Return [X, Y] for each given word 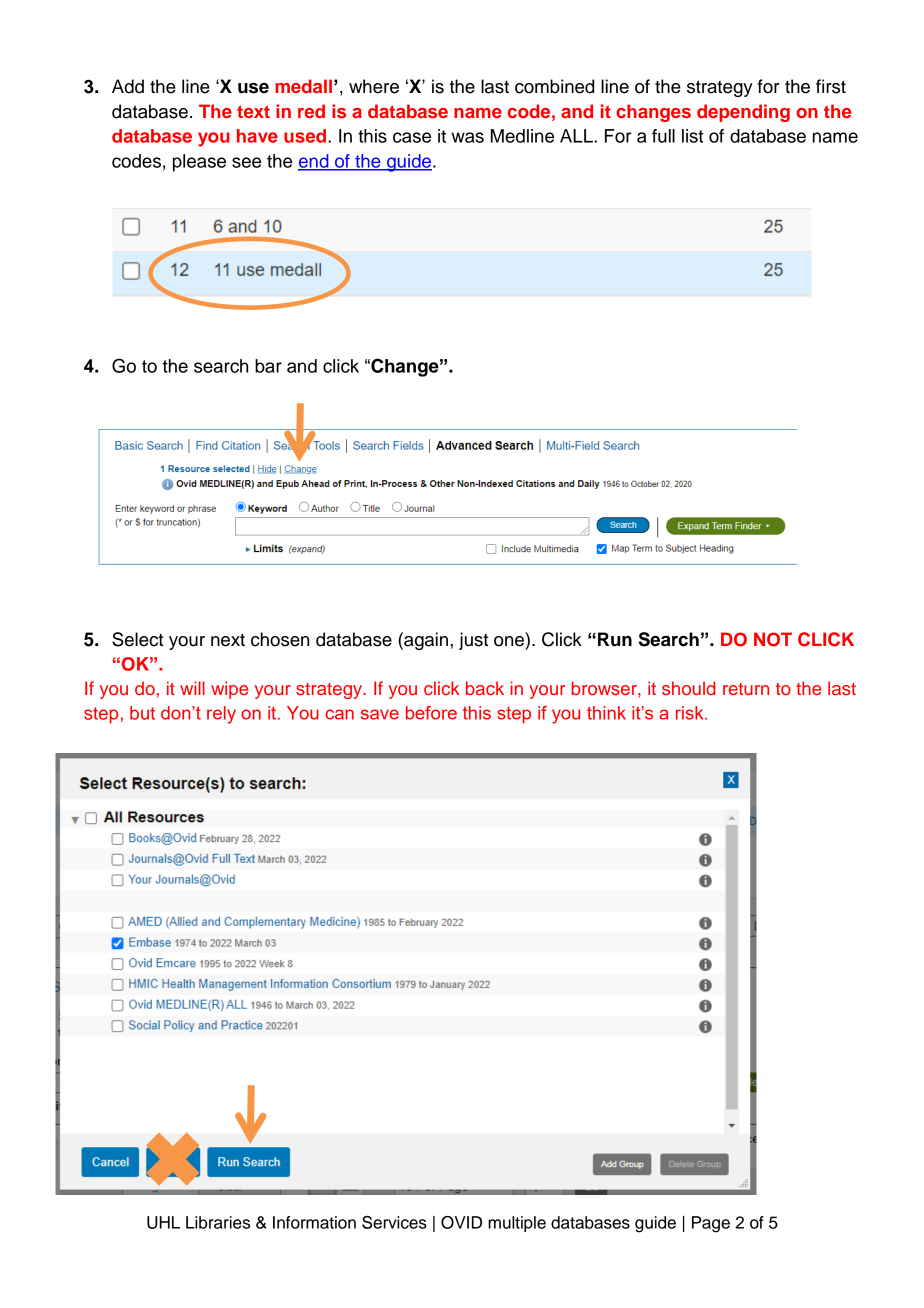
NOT [773, 639]
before [431, 713]
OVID [461, 1222]
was [467, 137]
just [473, 641]
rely [221, 715]
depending [743, 113]
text [253, 111]
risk [691, 713]
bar [268, 366]
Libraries [218, 1222]
